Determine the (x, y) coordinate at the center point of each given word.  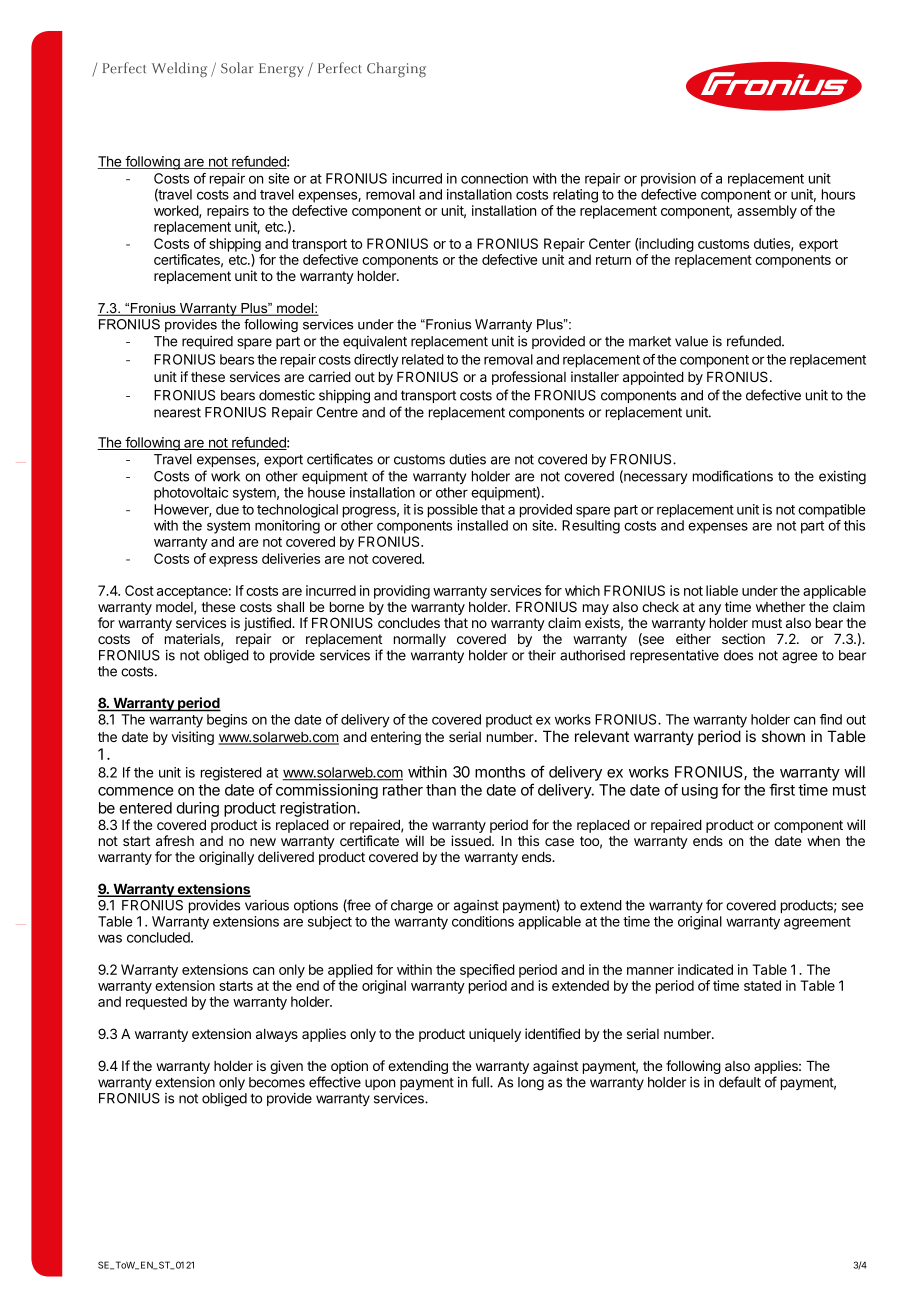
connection (494, 178)
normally (420, 640)
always (277, 1035)
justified (268, 625)
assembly (767, 212)
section (743, 638)
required (207, 342)
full (481, 1082)
